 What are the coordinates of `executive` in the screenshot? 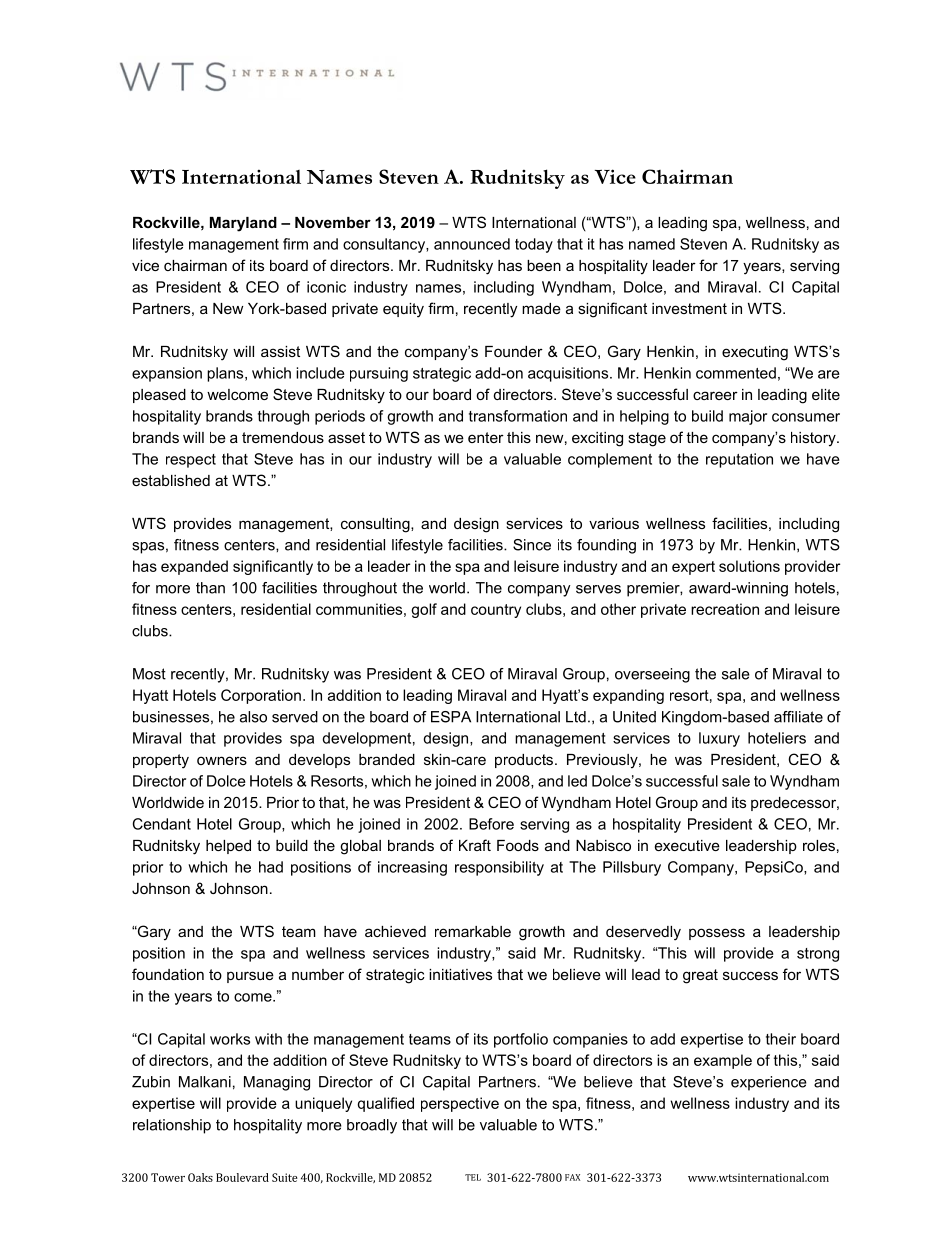 It's located at (687, 845).
